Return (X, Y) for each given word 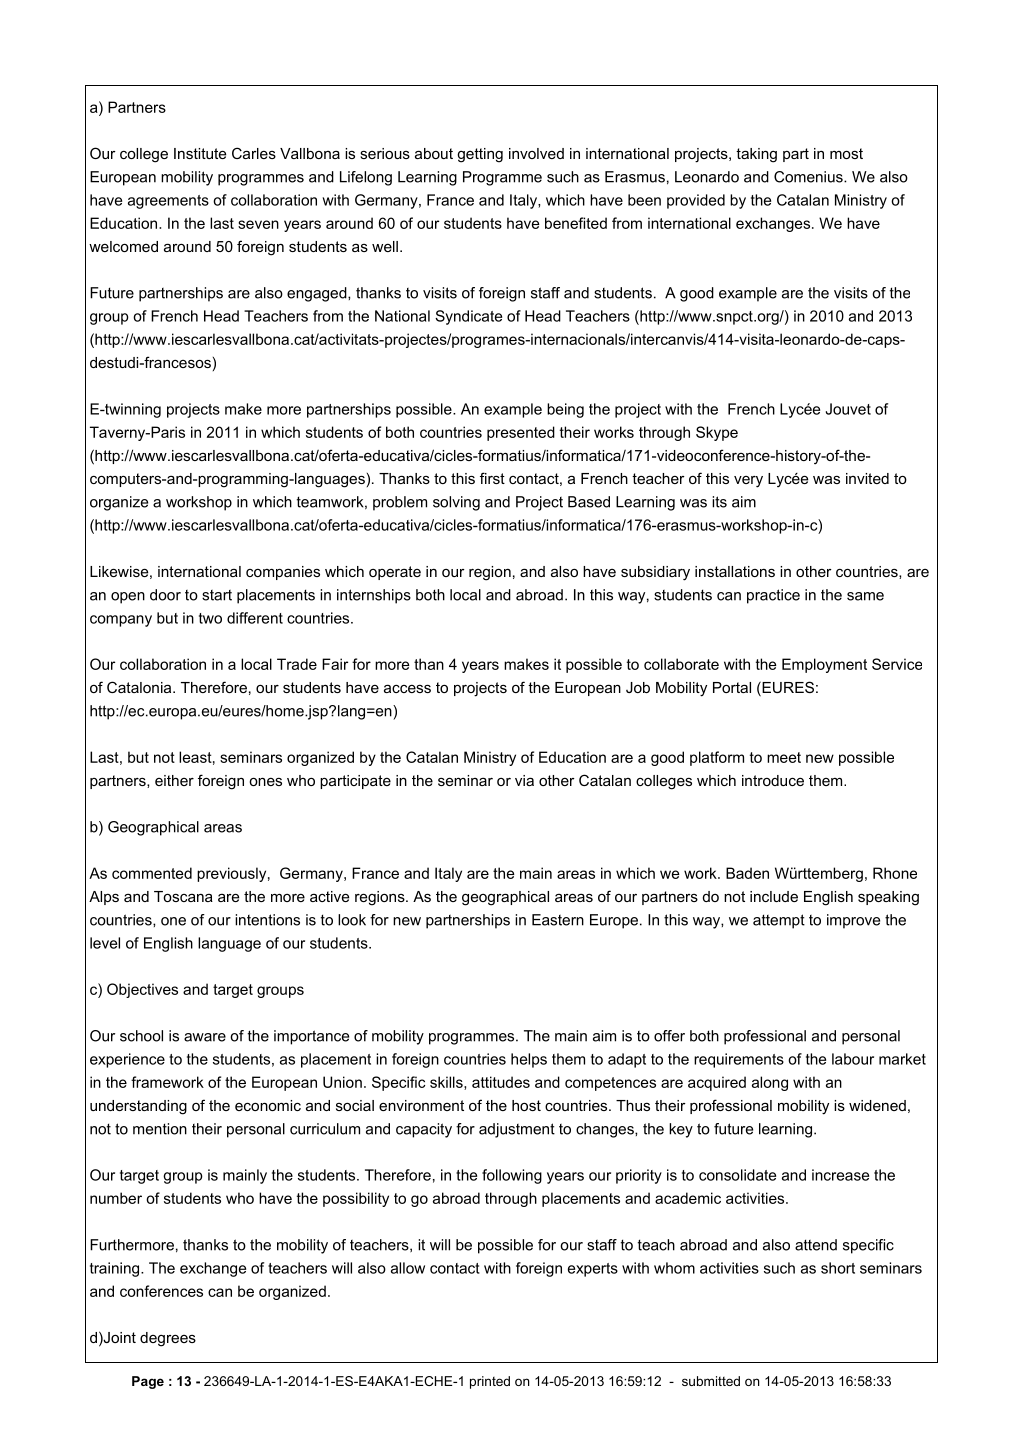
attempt (779, 921)
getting (480, 155)
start (217, 595)
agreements (168, 202)
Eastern (558, 920)
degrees (168, 1339)
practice (773, 596)
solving (456, 503)
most (846, 153)
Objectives (142, 990)
